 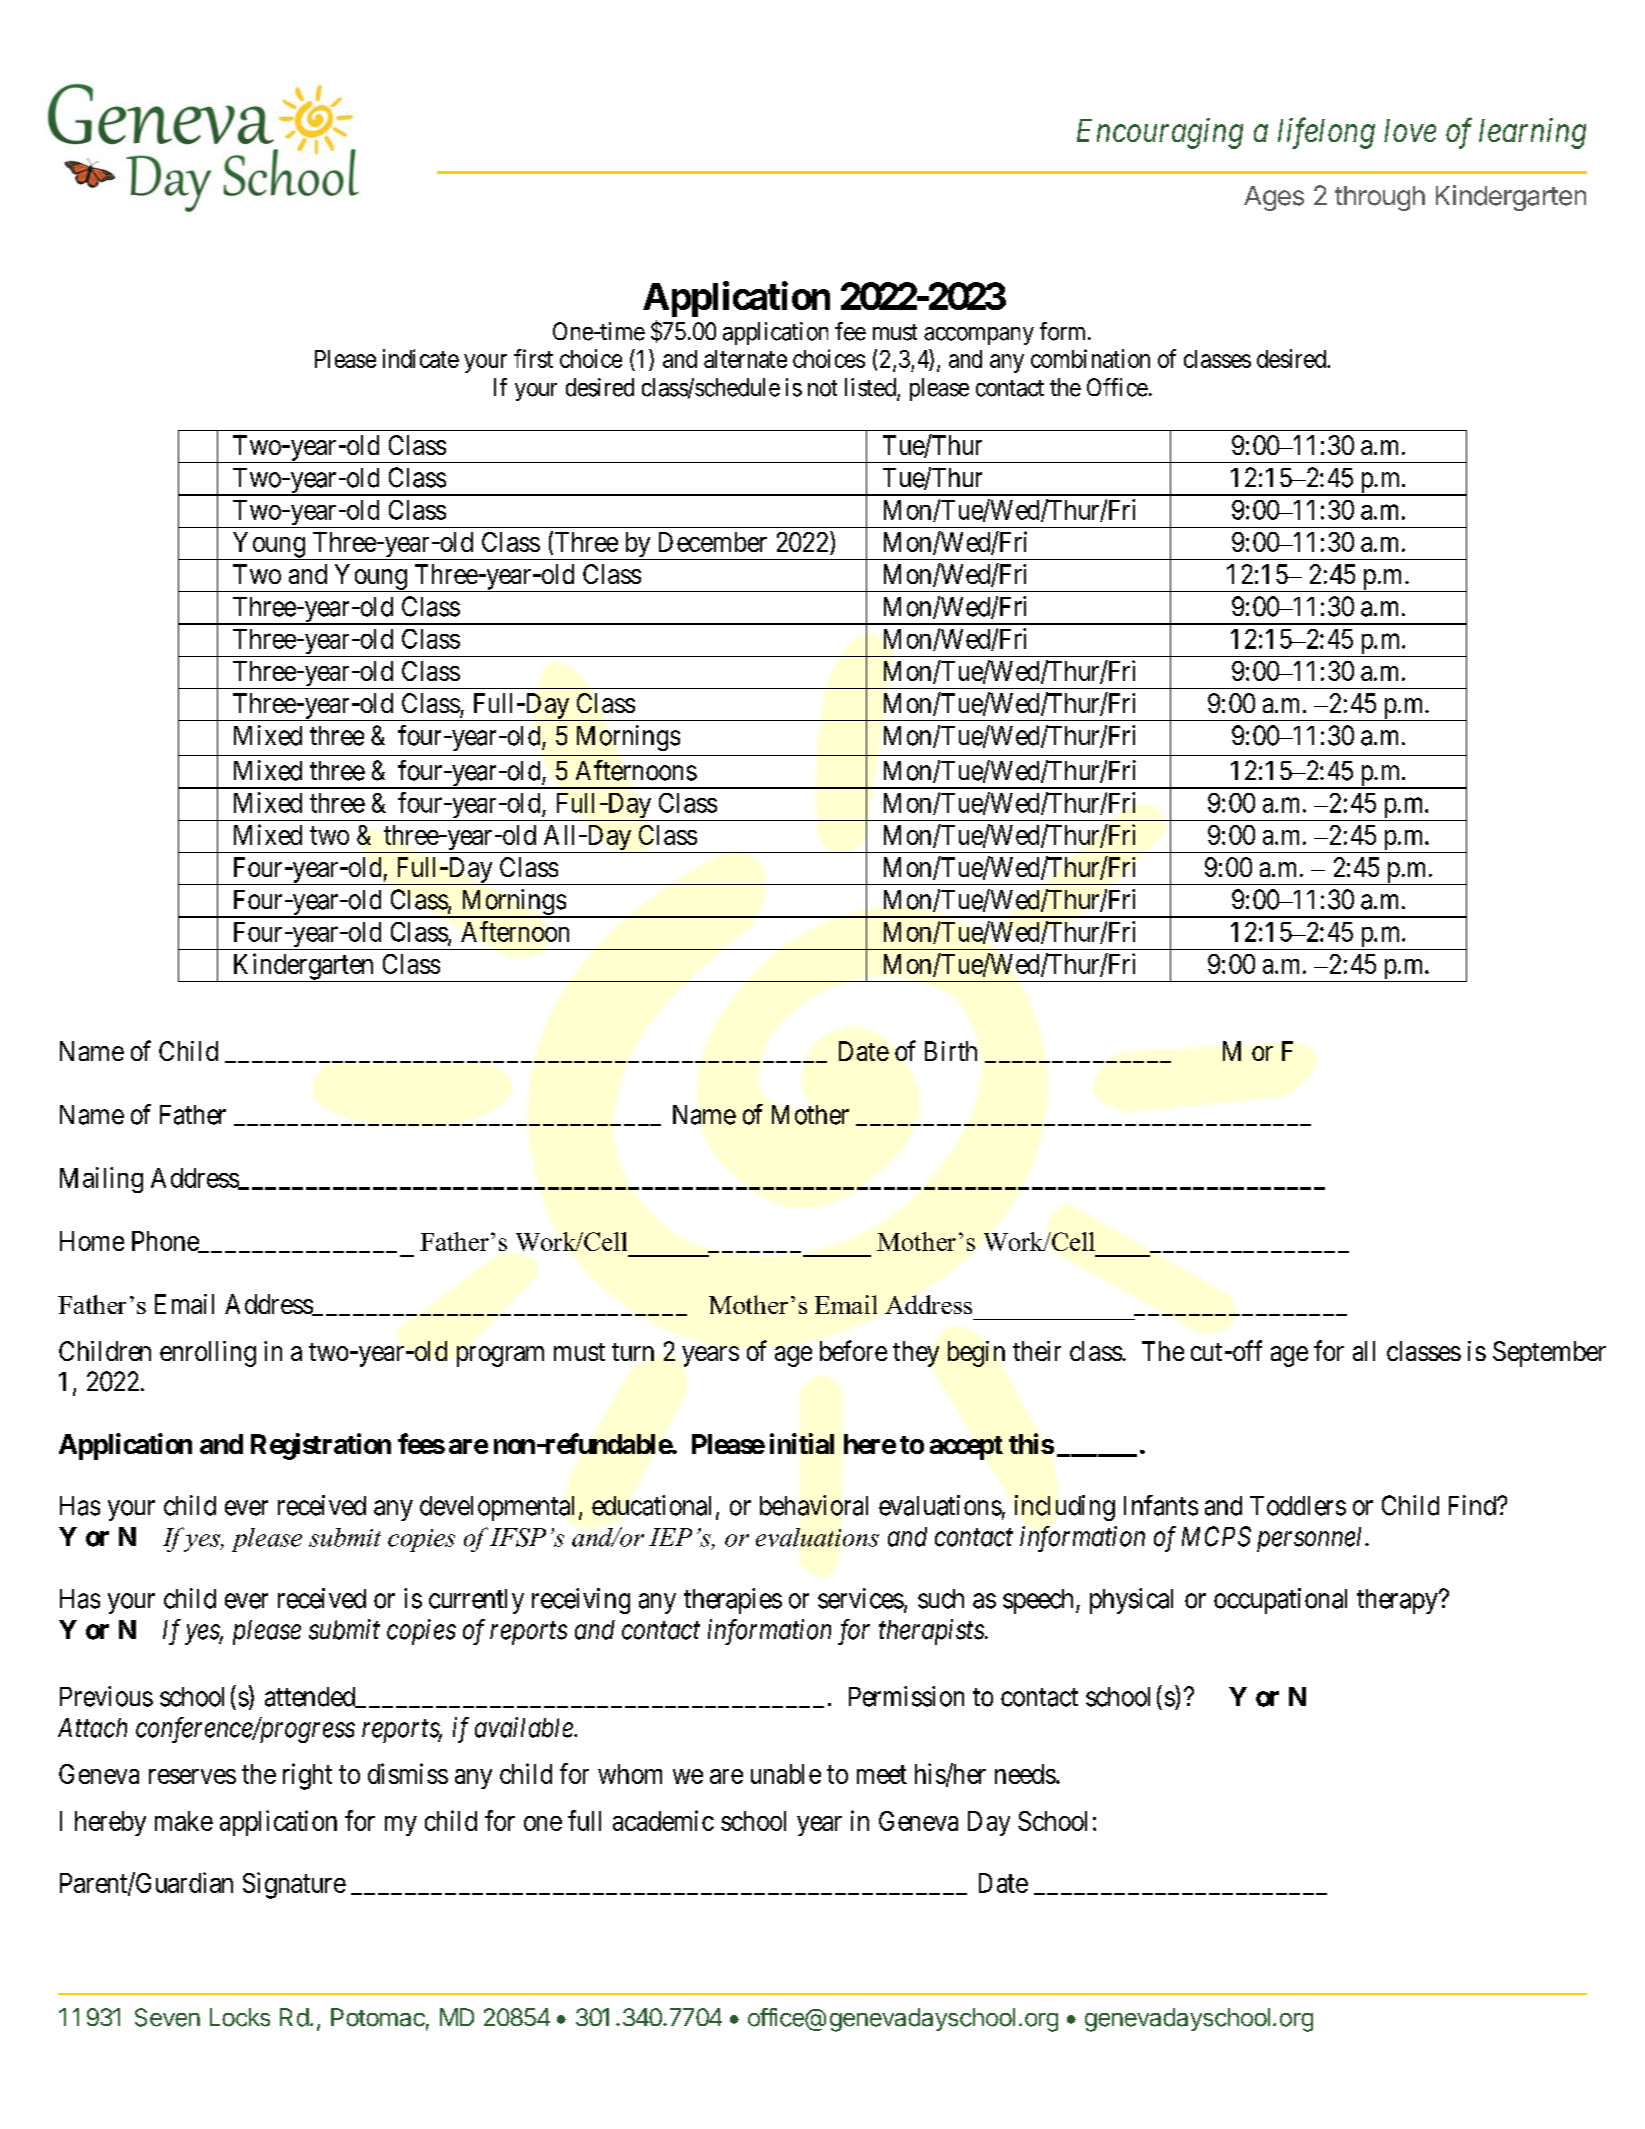 What do you see at coordinates (663, 1820) in the document?
I see `academic` at bounding box center [663, 1820].
